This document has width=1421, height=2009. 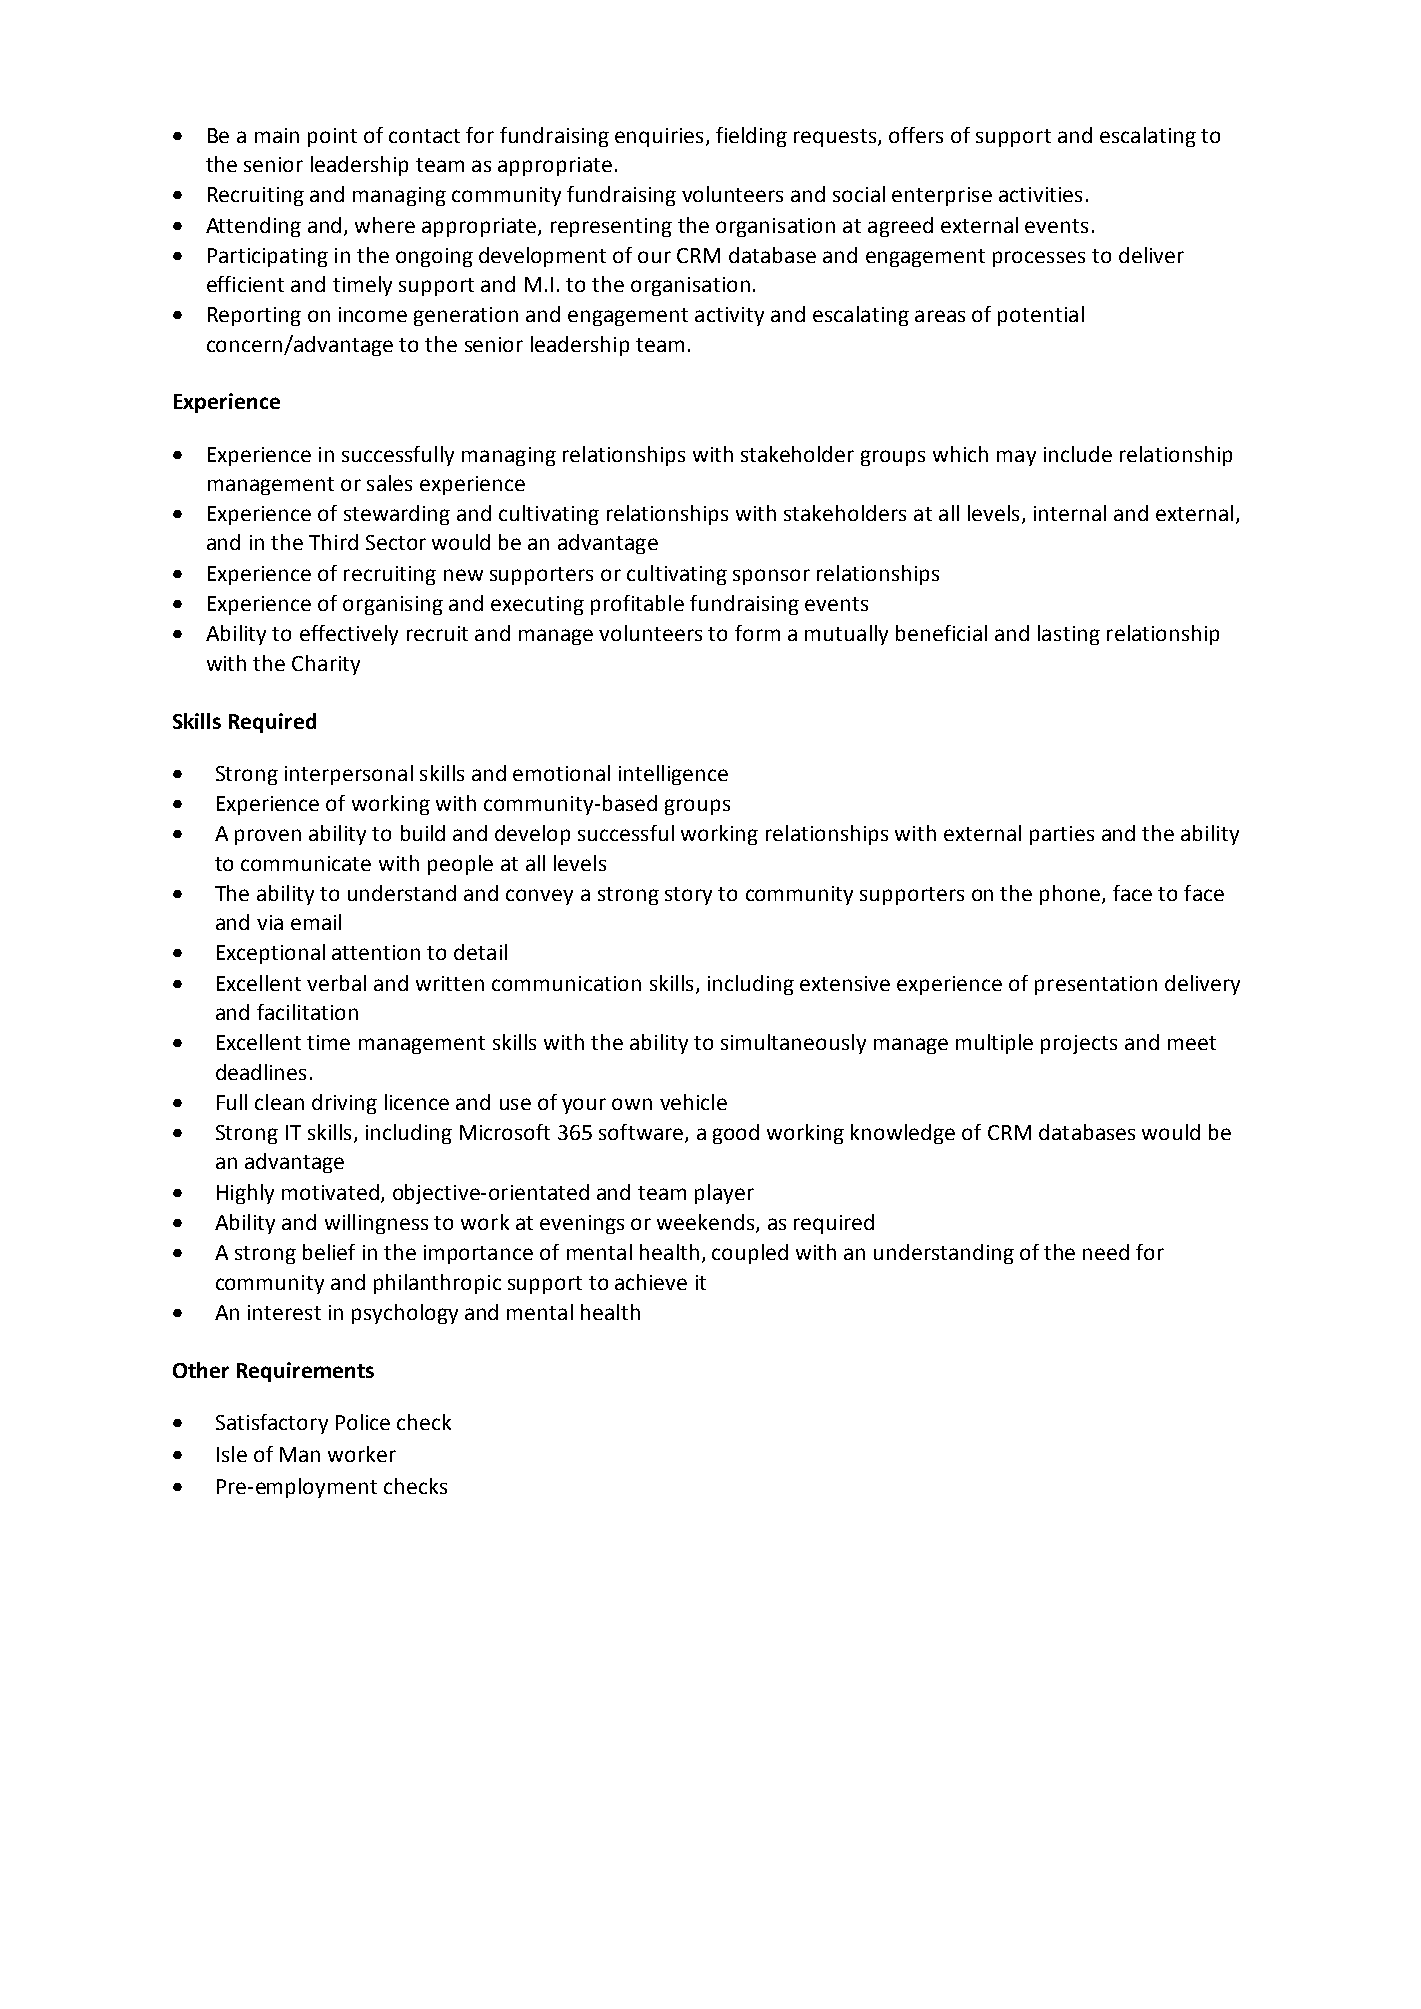 I want to click on enquiries, so click(x=659, y=137).
